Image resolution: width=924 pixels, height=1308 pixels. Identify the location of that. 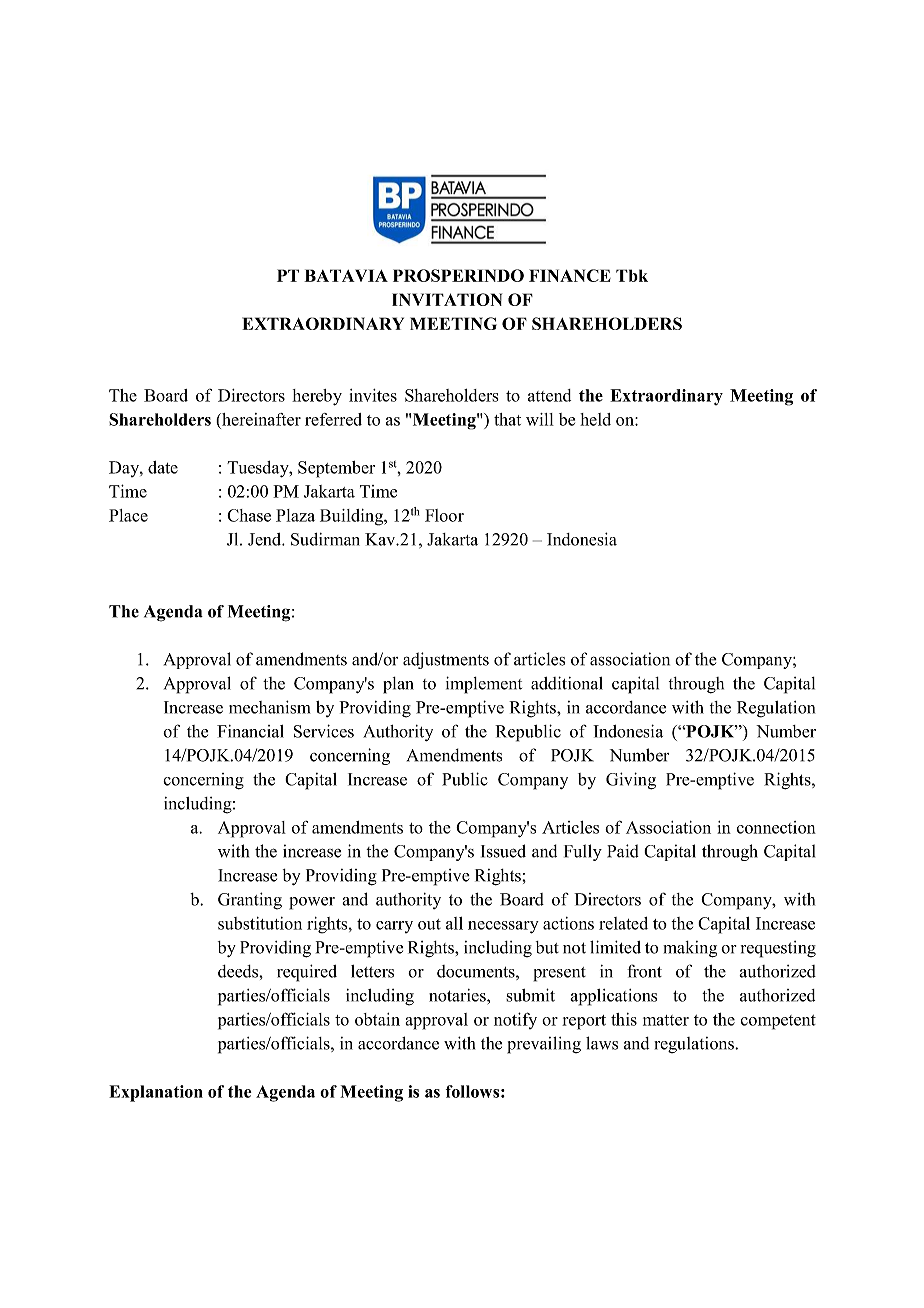
(507, 419).
